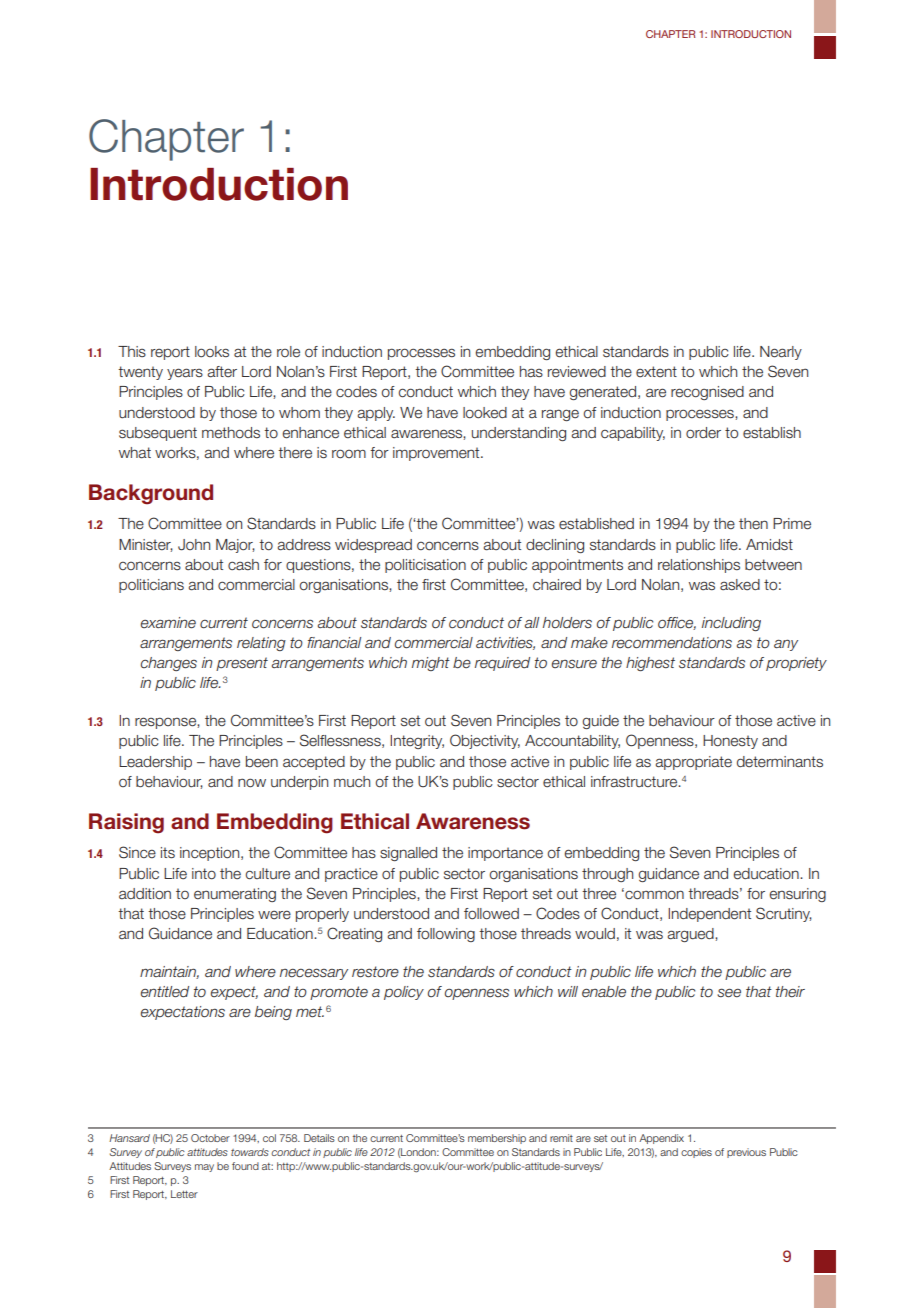 The width and height of the page is (924, 1308). Describe the element at coordinates (431, 664) in the page. I see `might` at that location.
